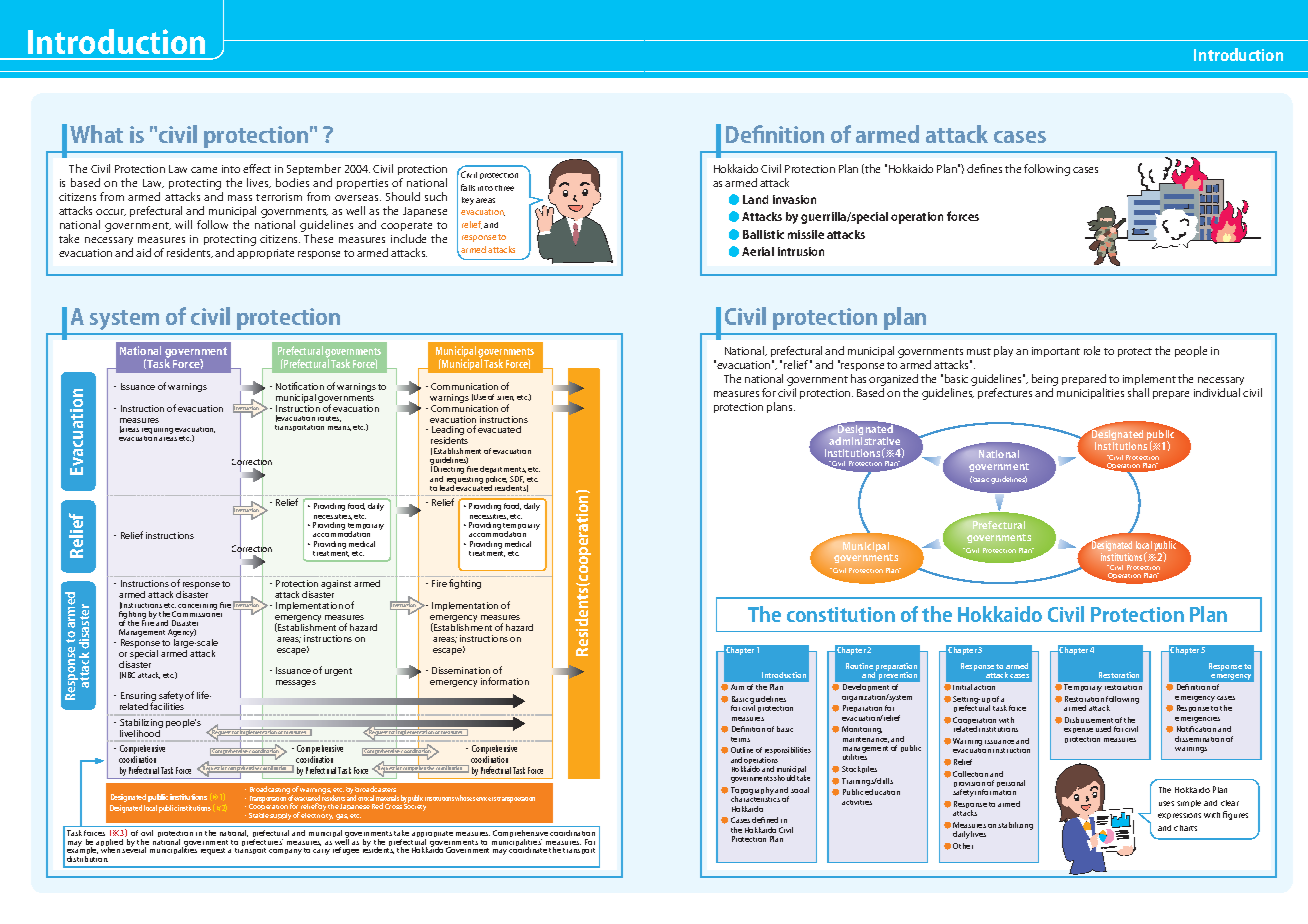  What do you see at coordinates (1185, 828) in the document?
I see `charts` at bounding box center [1185, 828].
